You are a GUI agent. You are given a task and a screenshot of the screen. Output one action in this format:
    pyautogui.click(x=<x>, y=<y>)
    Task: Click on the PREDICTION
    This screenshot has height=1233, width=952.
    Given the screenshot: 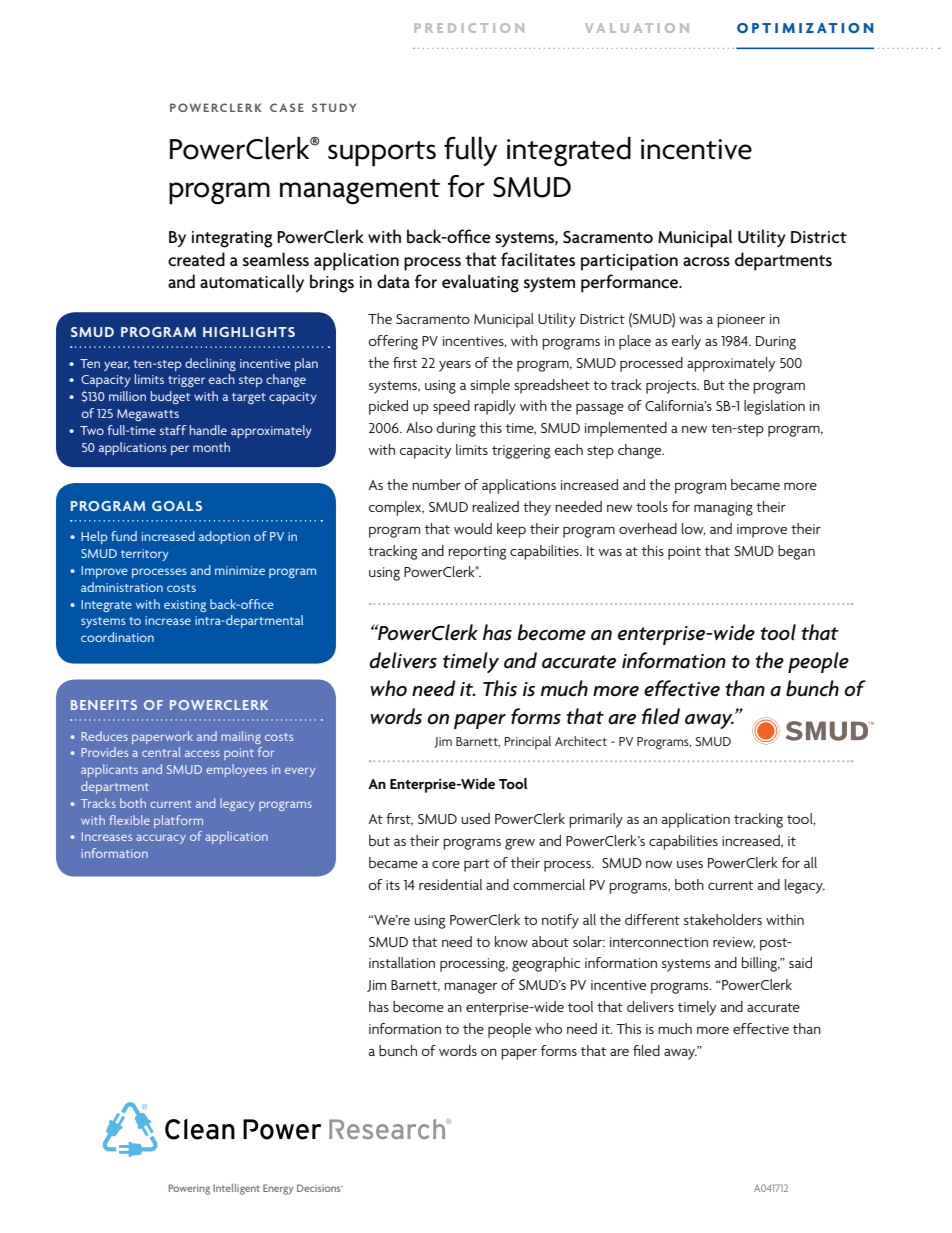 What is the action you would take?
    pyautogui.click(x=469, y=28)
